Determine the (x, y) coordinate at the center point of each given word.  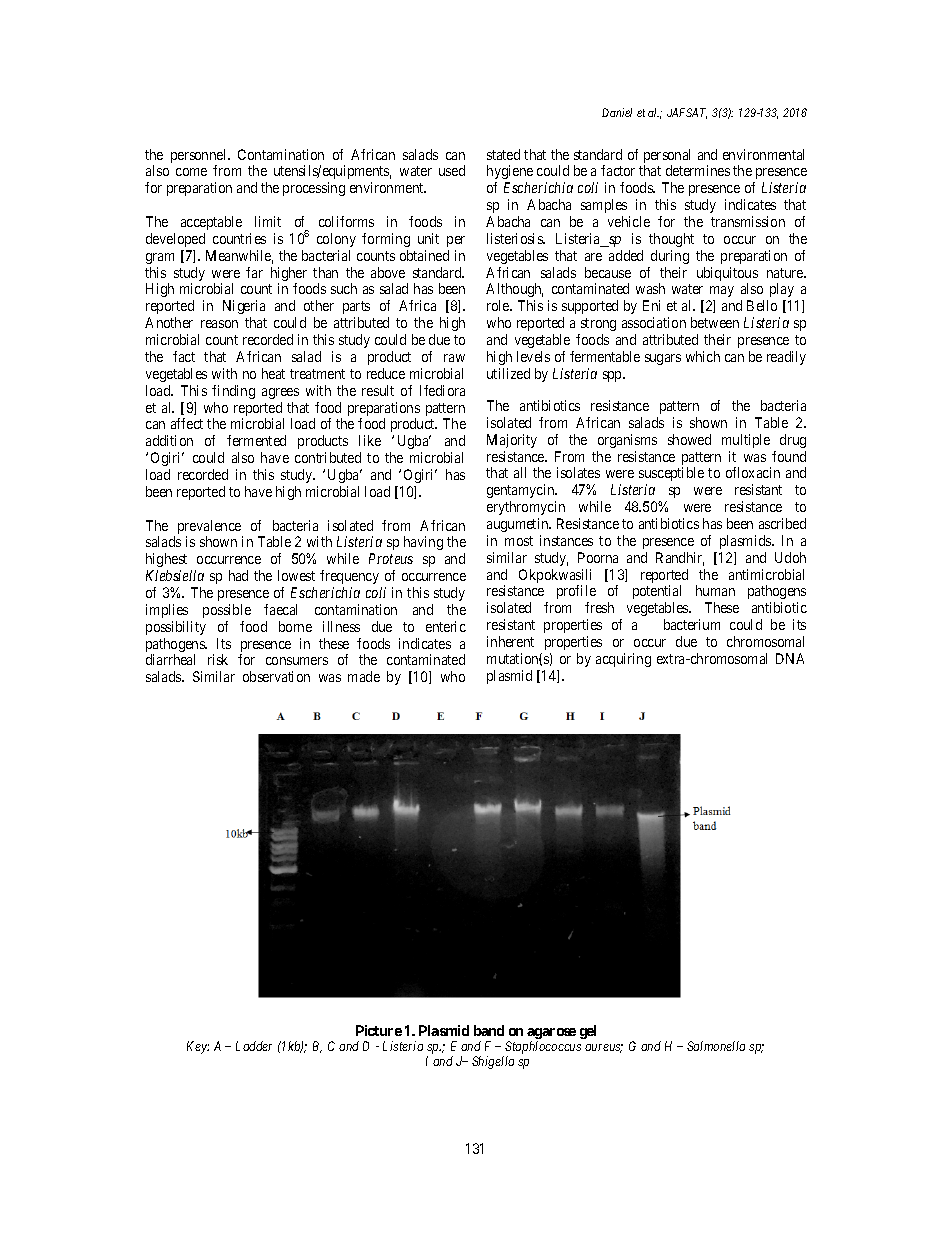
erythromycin (526, 508)
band (489, 1030)
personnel (200, 157)
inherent (510, 641)
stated (503, 154)
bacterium (692, 624)
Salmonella (716, 1046)
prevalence (210, 528)
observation (276, 676)
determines (698, 170)
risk (218, 659)
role (499, 305)
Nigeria (244, 309)
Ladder (254, 1046)
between (715, 322)
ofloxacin (753, 472)
